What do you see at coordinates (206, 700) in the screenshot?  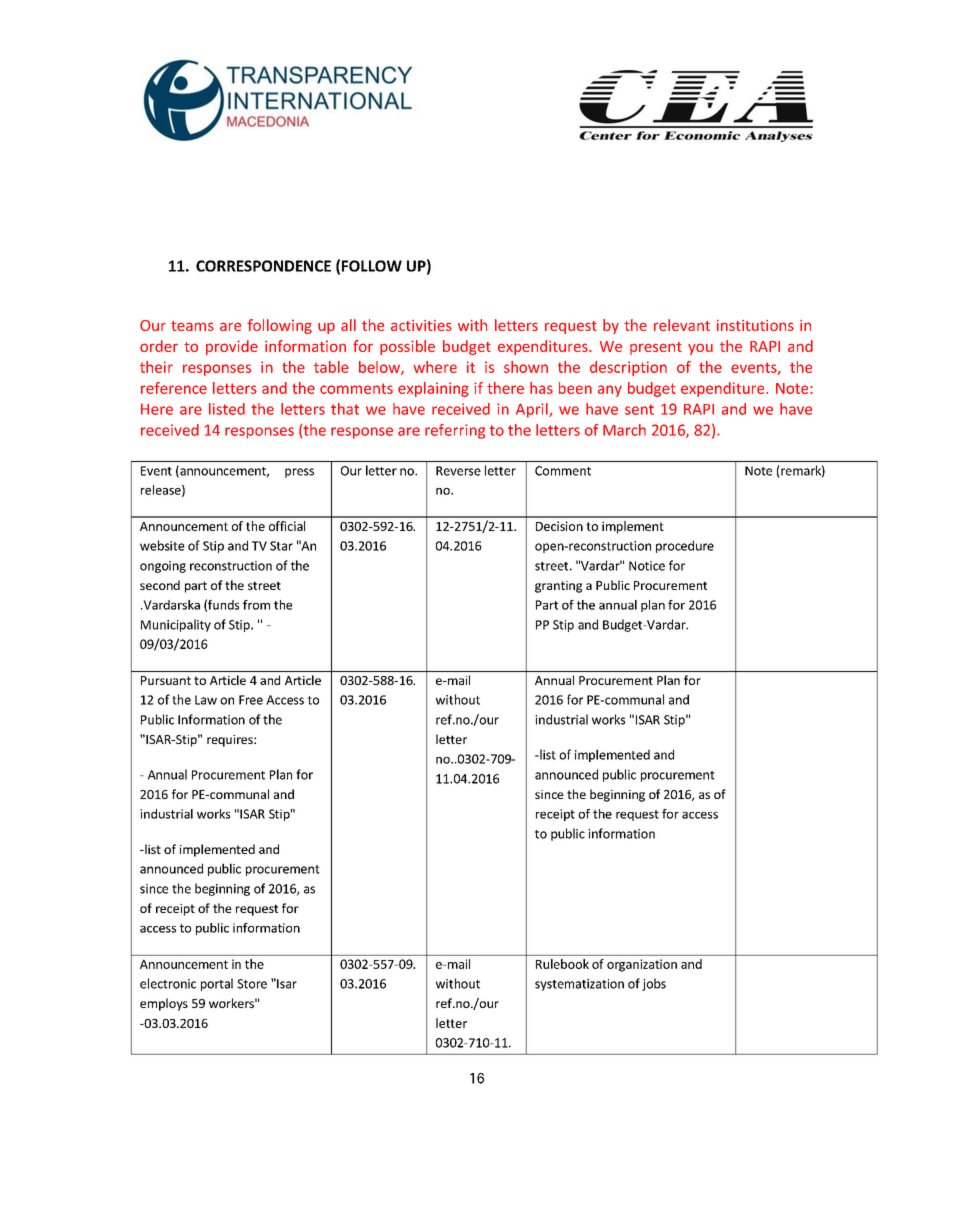 I see `Law` at bounding box center [206, 700].
